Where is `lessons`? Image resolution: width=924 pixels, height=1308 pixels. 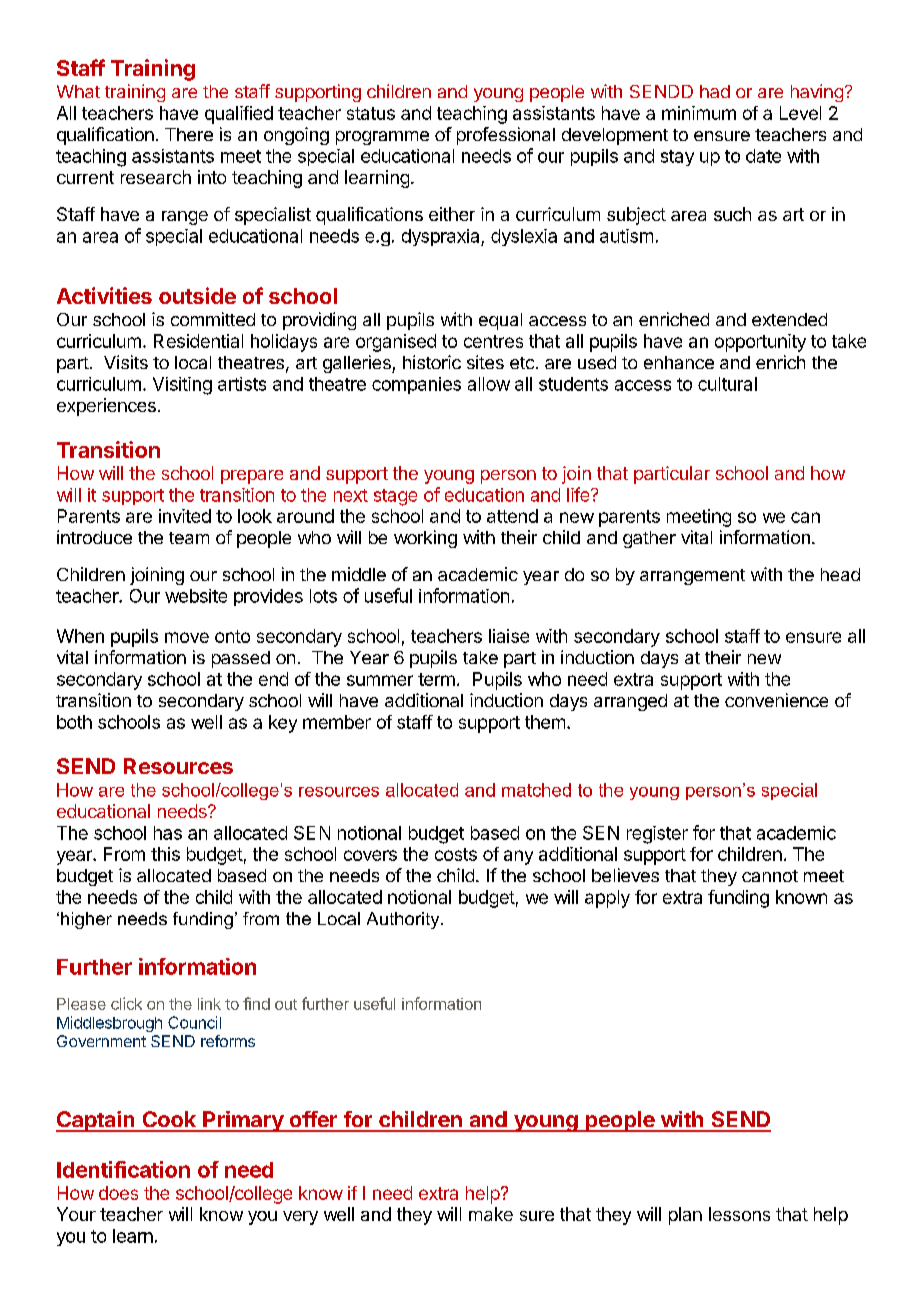
lessons is located at coordinates (739, 1214).
